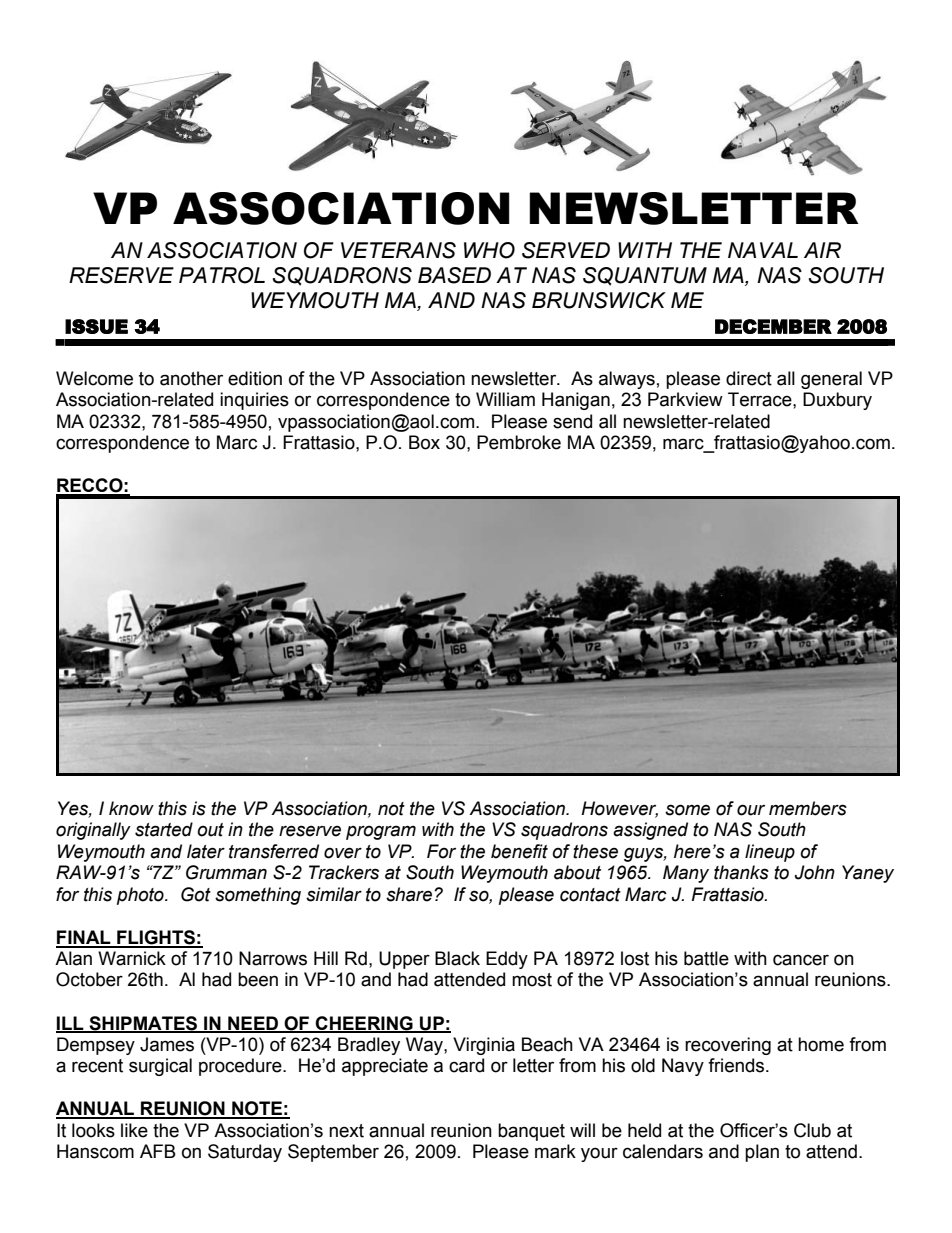 The height and width of the image is (1233, 952). I want to click on members, so click(808, 808).
